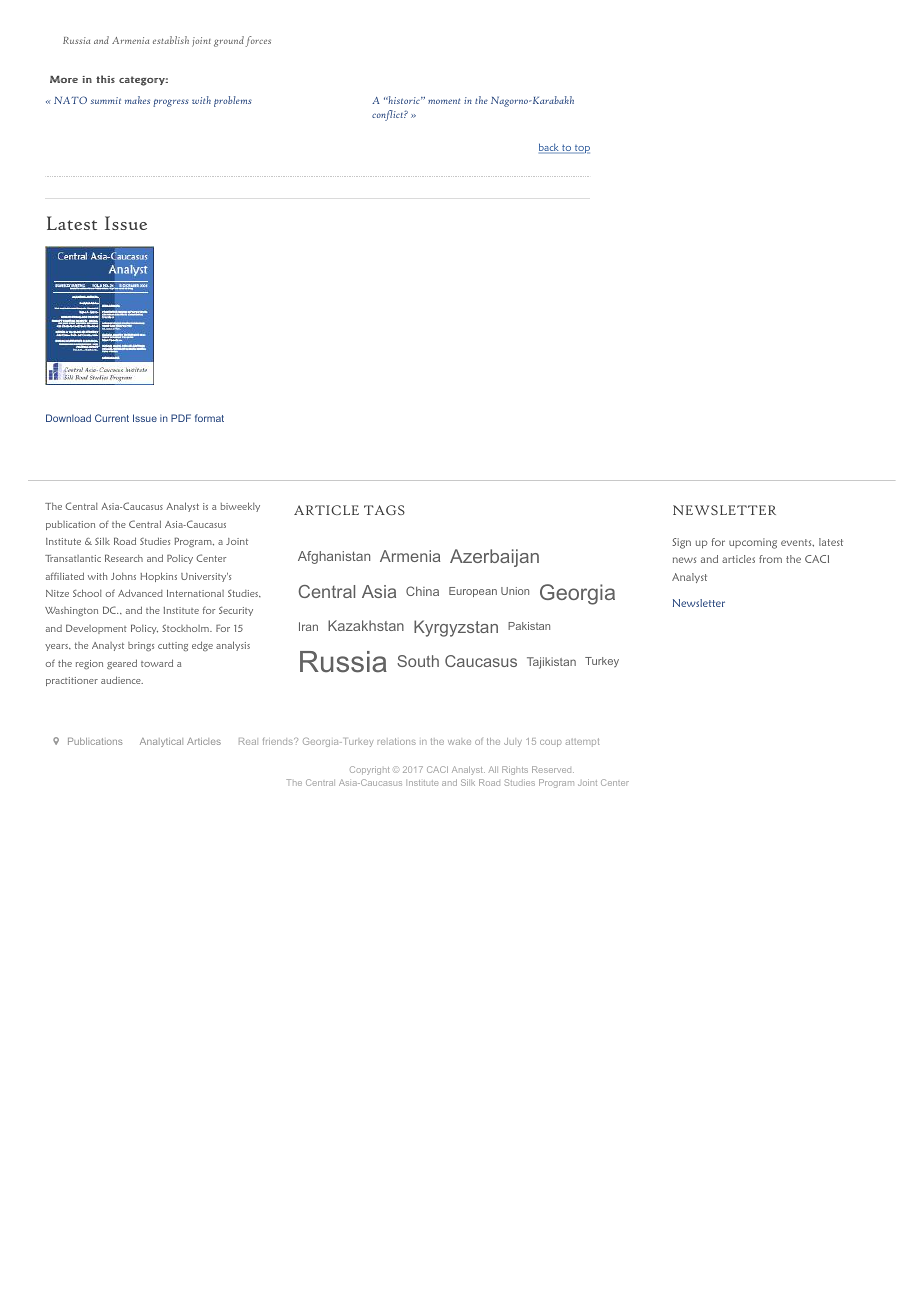 The width and height of the screenshot is (924, 1308). Describe the element at coordinates (444, 101) in the screenshot. I see `moment` at that location.
